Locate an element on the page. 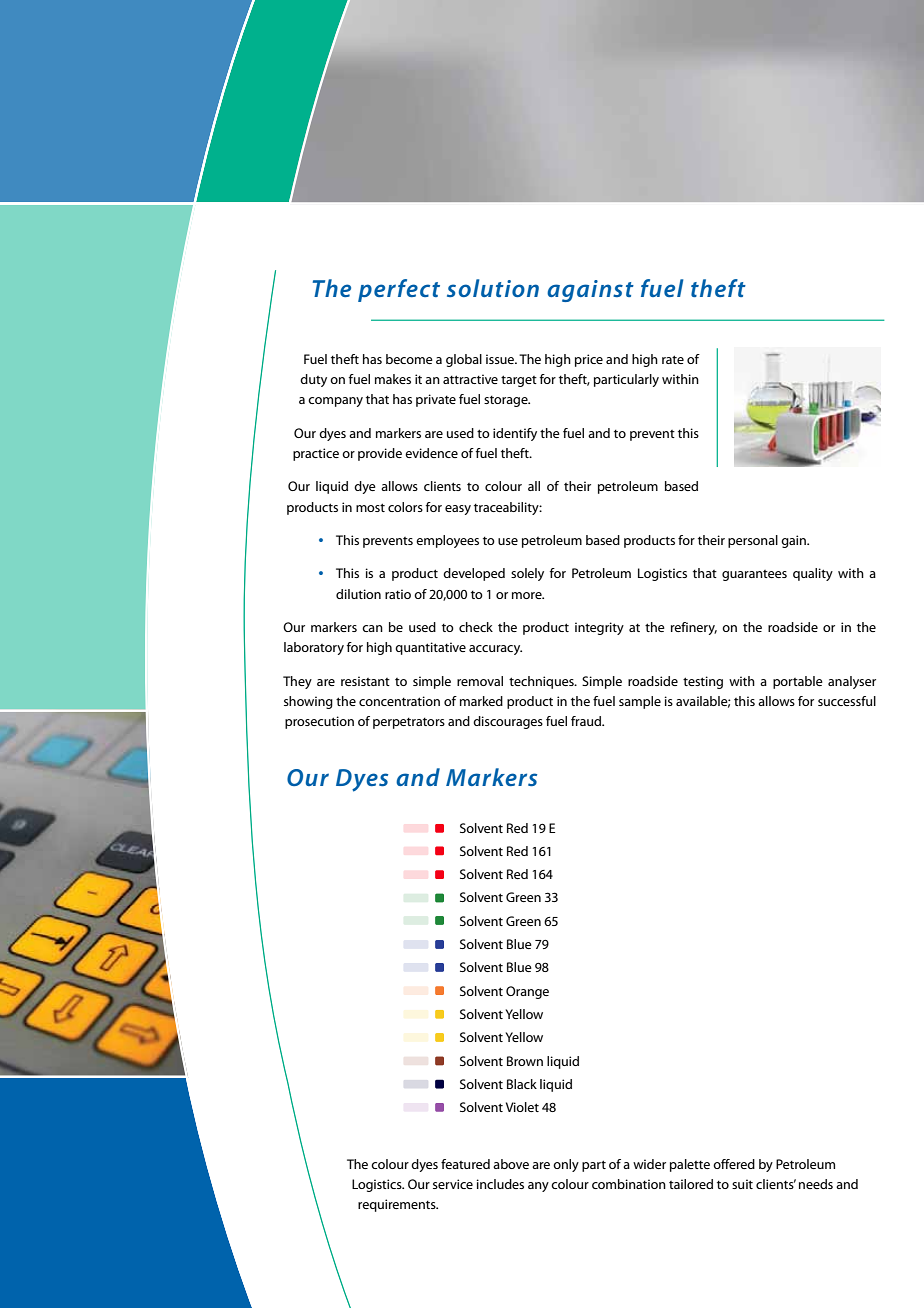 The image size is (924, 1308). price is located at coordinates (589, 360).
